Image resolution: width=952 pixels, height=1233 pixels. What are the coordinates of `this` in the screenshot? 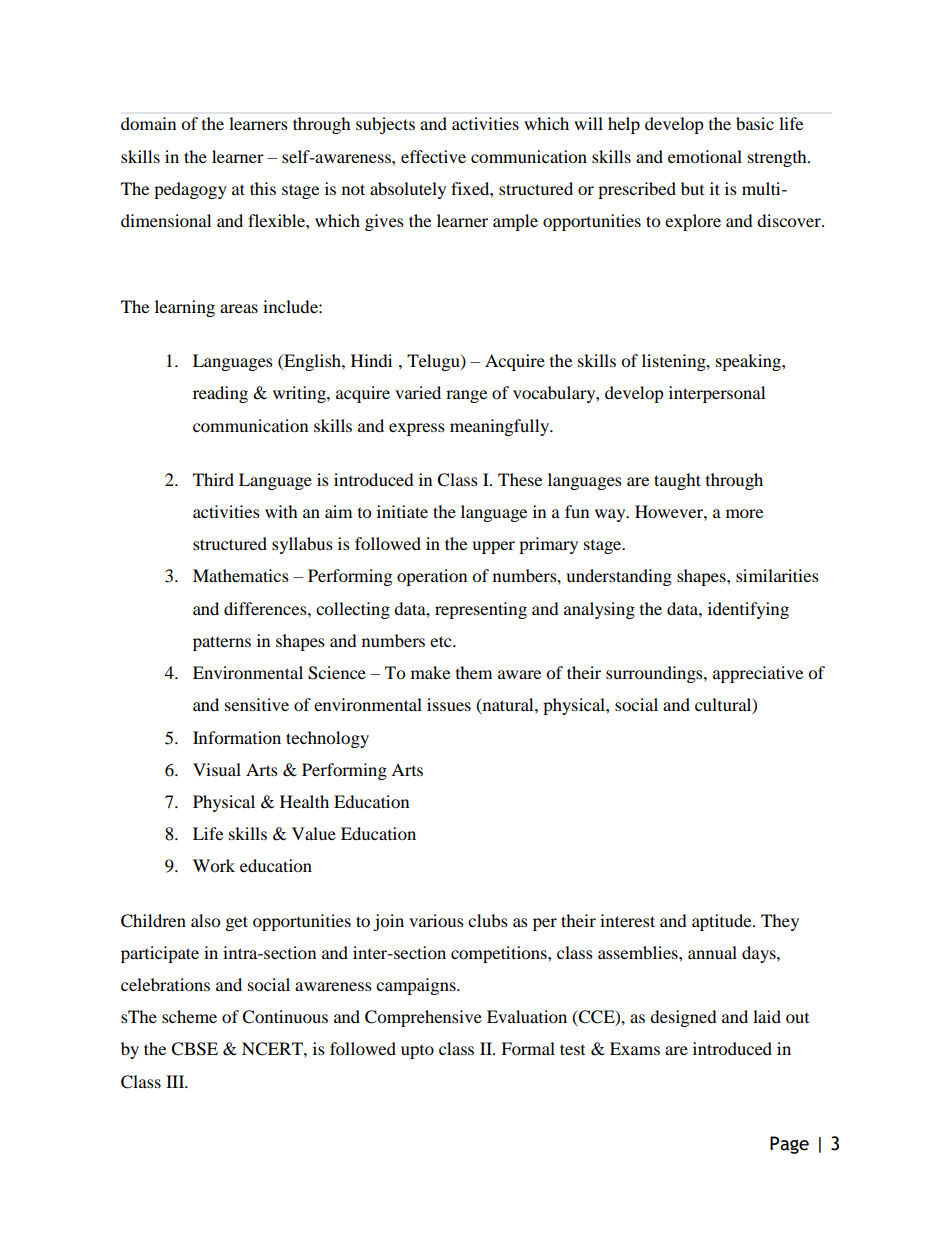 It's located at (263, 188).
